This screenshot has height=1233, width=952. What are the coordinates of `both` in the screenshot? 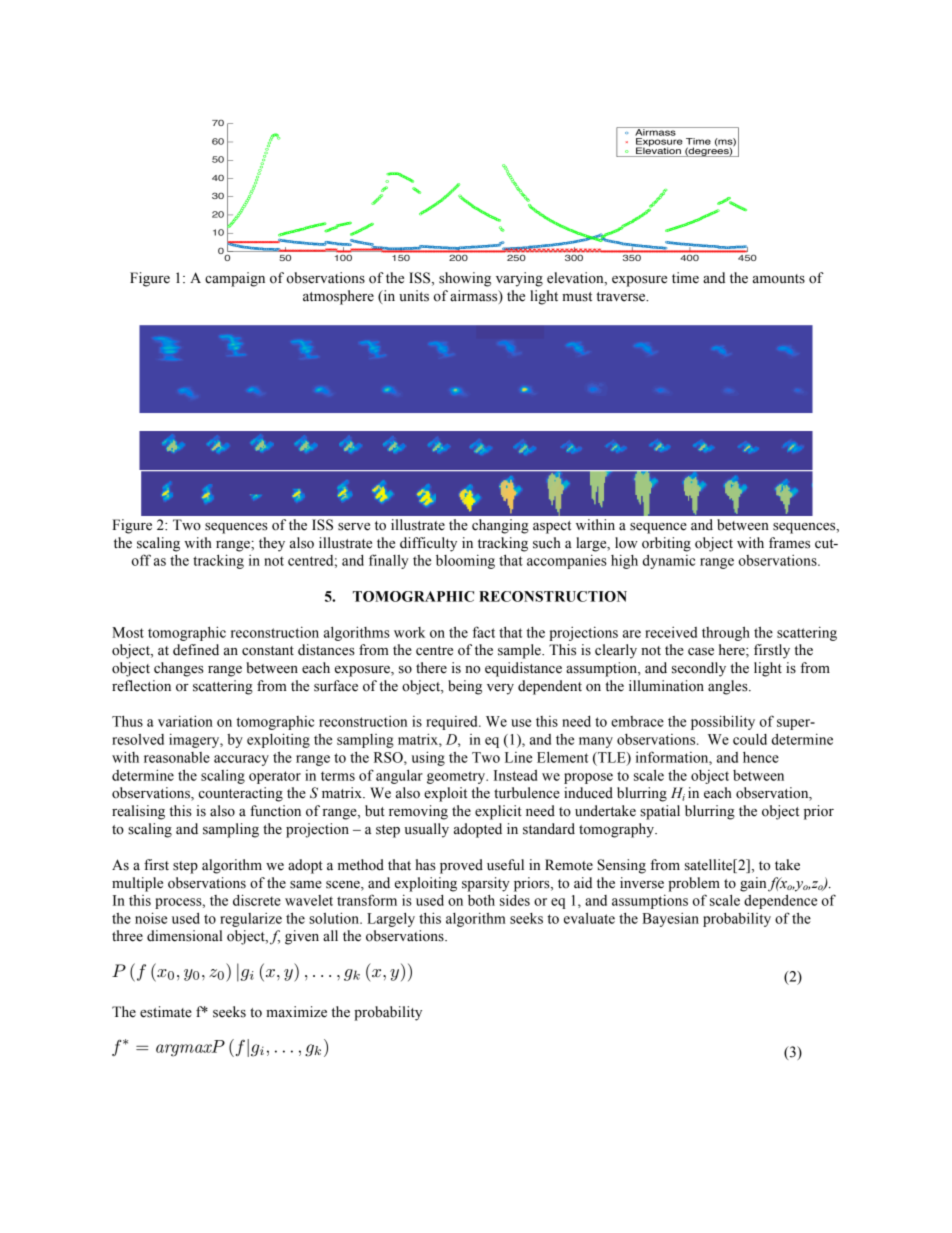 It's located at (481, 900).
